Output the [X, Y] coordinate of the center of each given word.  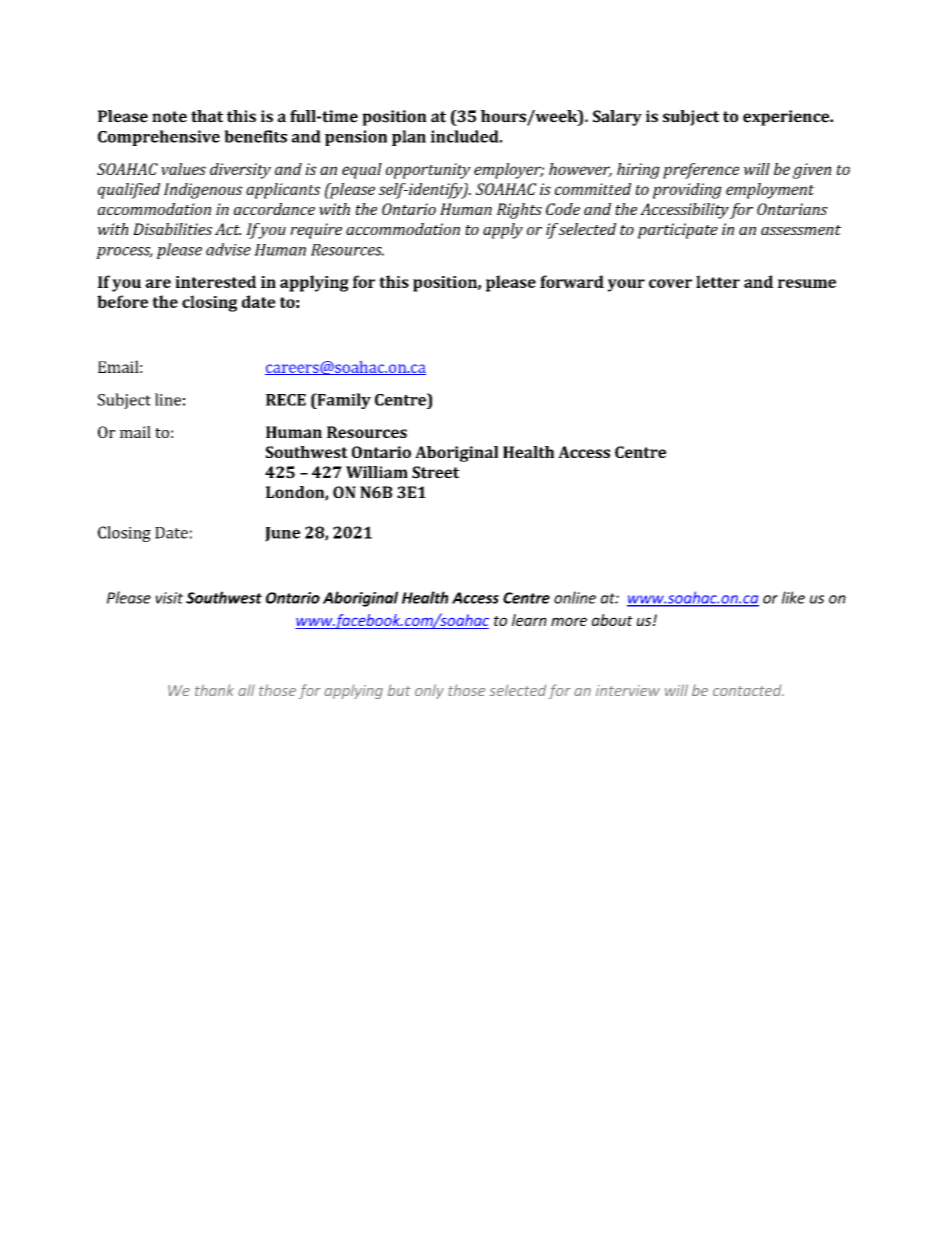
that [207, 116]
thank [214, 690]
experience [787, 118]
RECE [286, 400]
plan [409, 138]
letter [718, 281]
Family [343, 401]
